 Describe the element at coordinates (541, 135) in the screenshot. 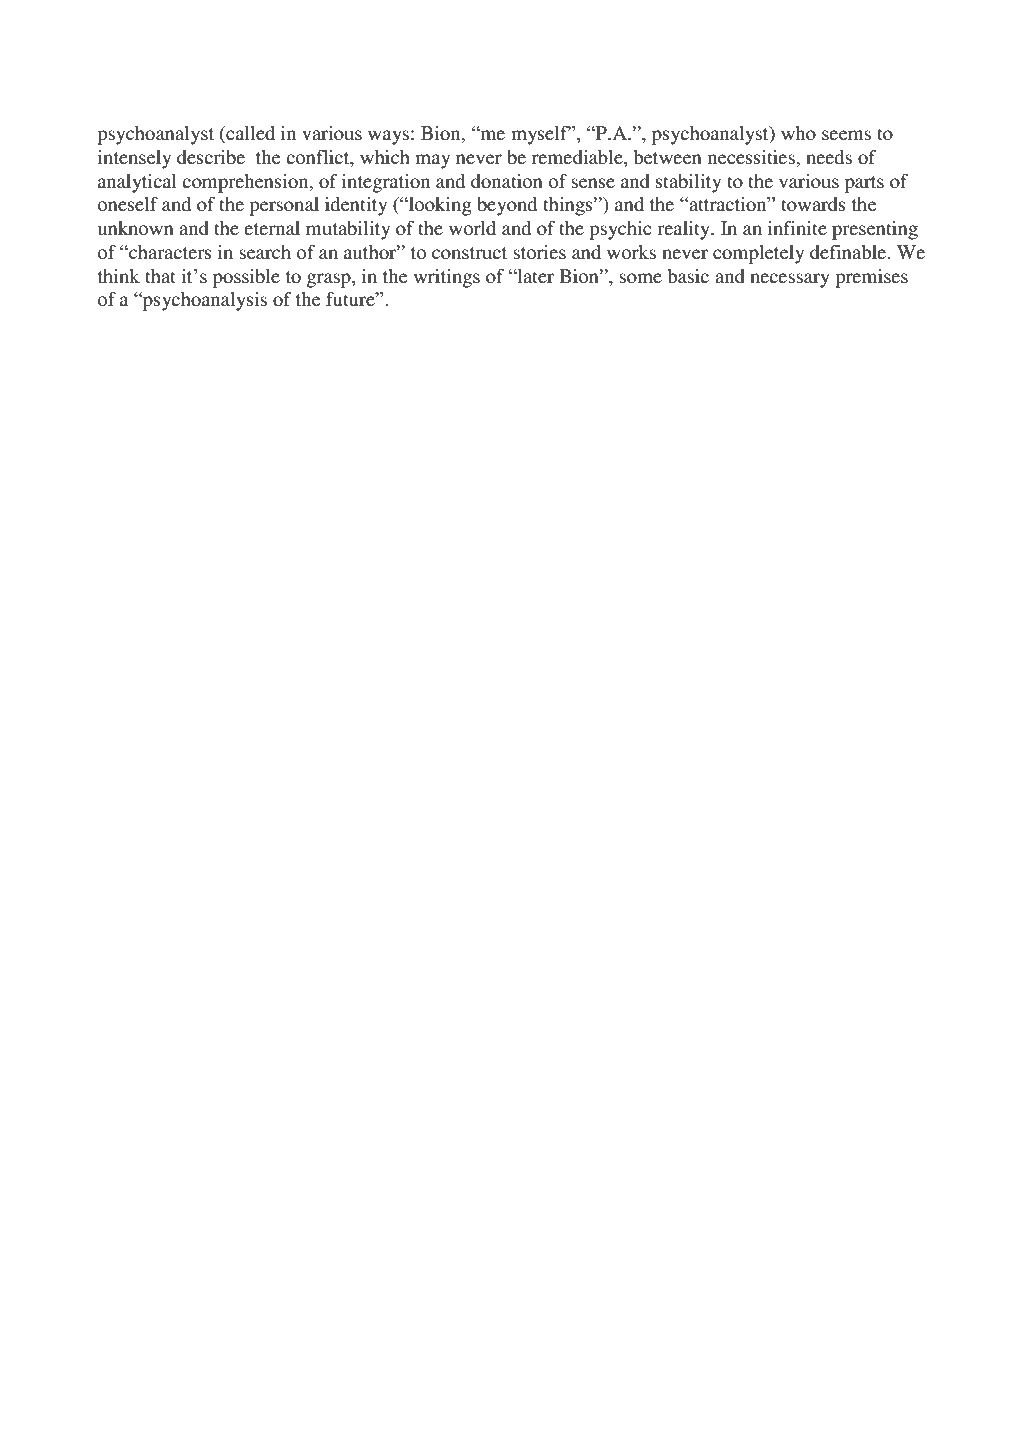

I see `myself` at that location.
